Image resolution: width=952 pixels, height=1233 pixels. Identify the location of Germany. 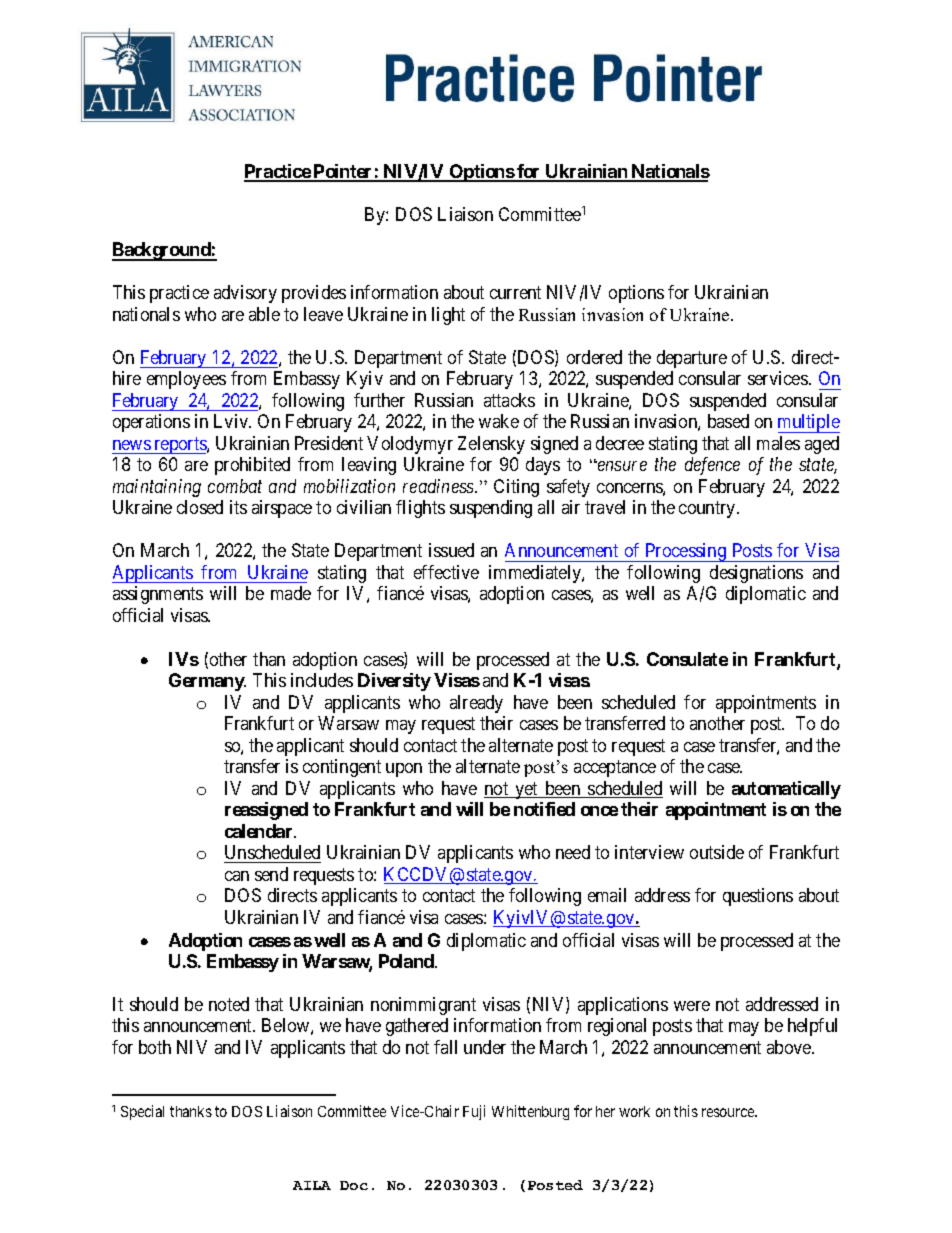
(207, 682).
